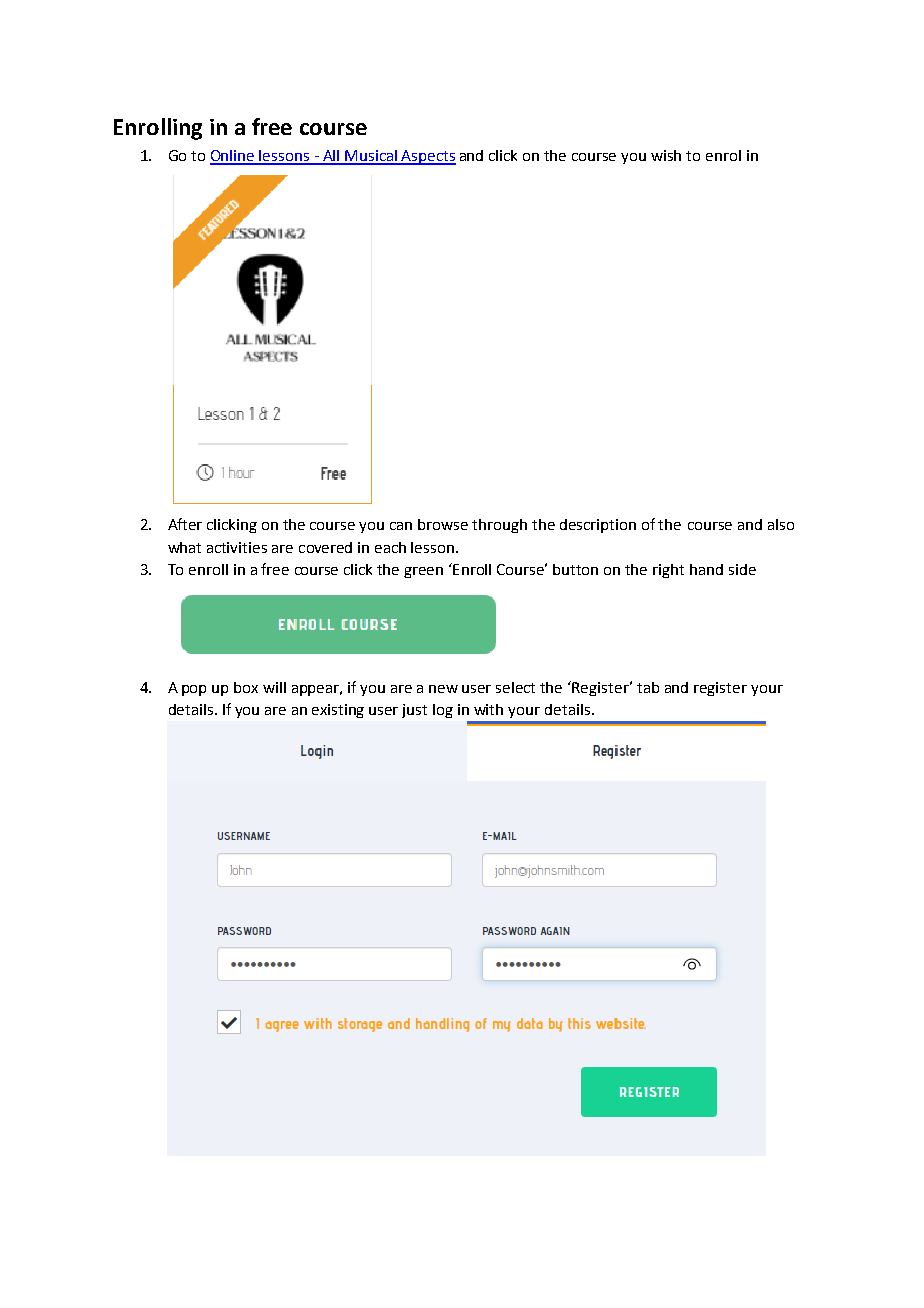 The height and width of the screenshot is (1308, 924). I want to click on Online, so click(233, 157).
